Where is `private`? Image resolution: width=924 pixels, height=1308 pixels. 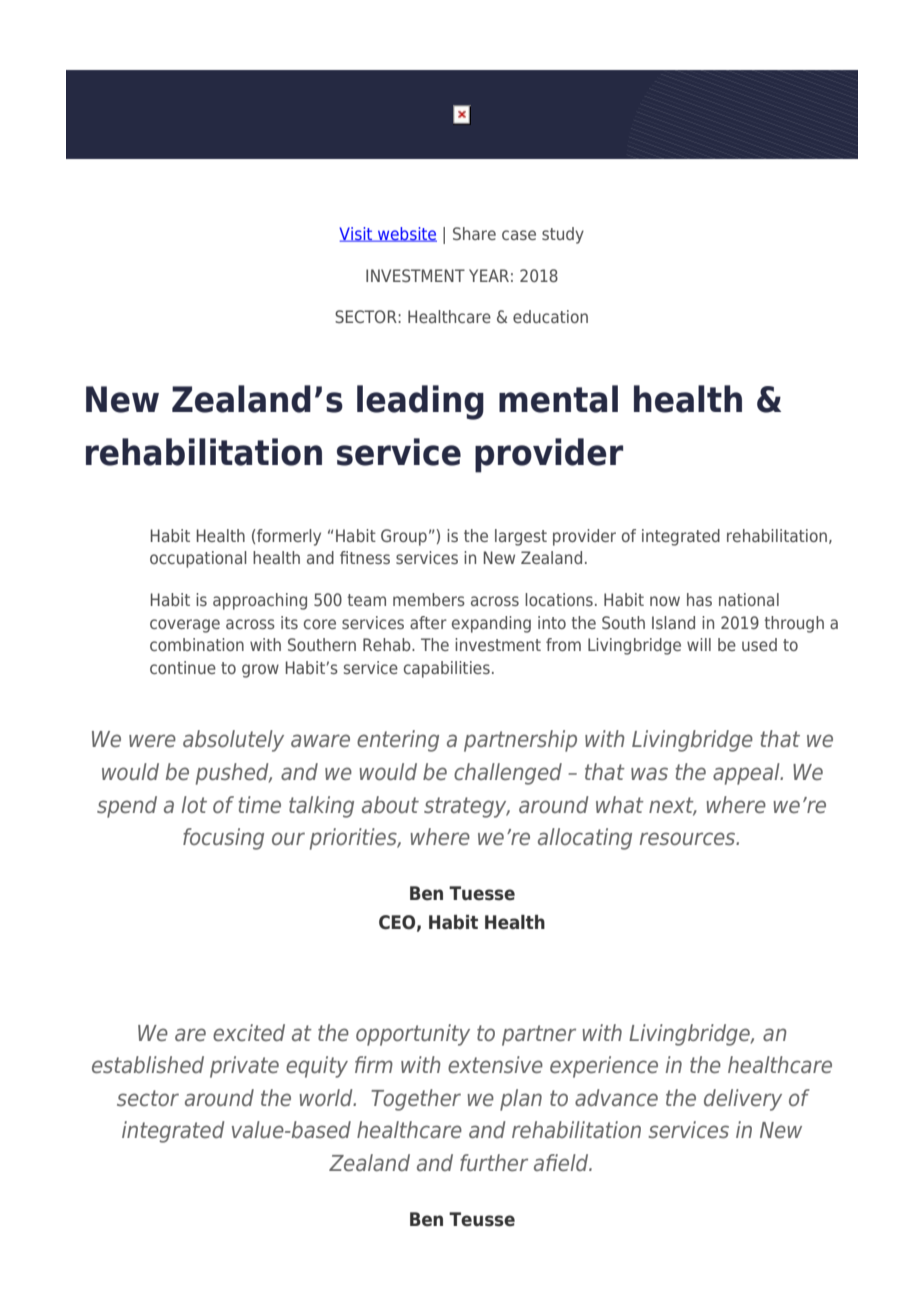 private is located at coordinates (244, 1067).
